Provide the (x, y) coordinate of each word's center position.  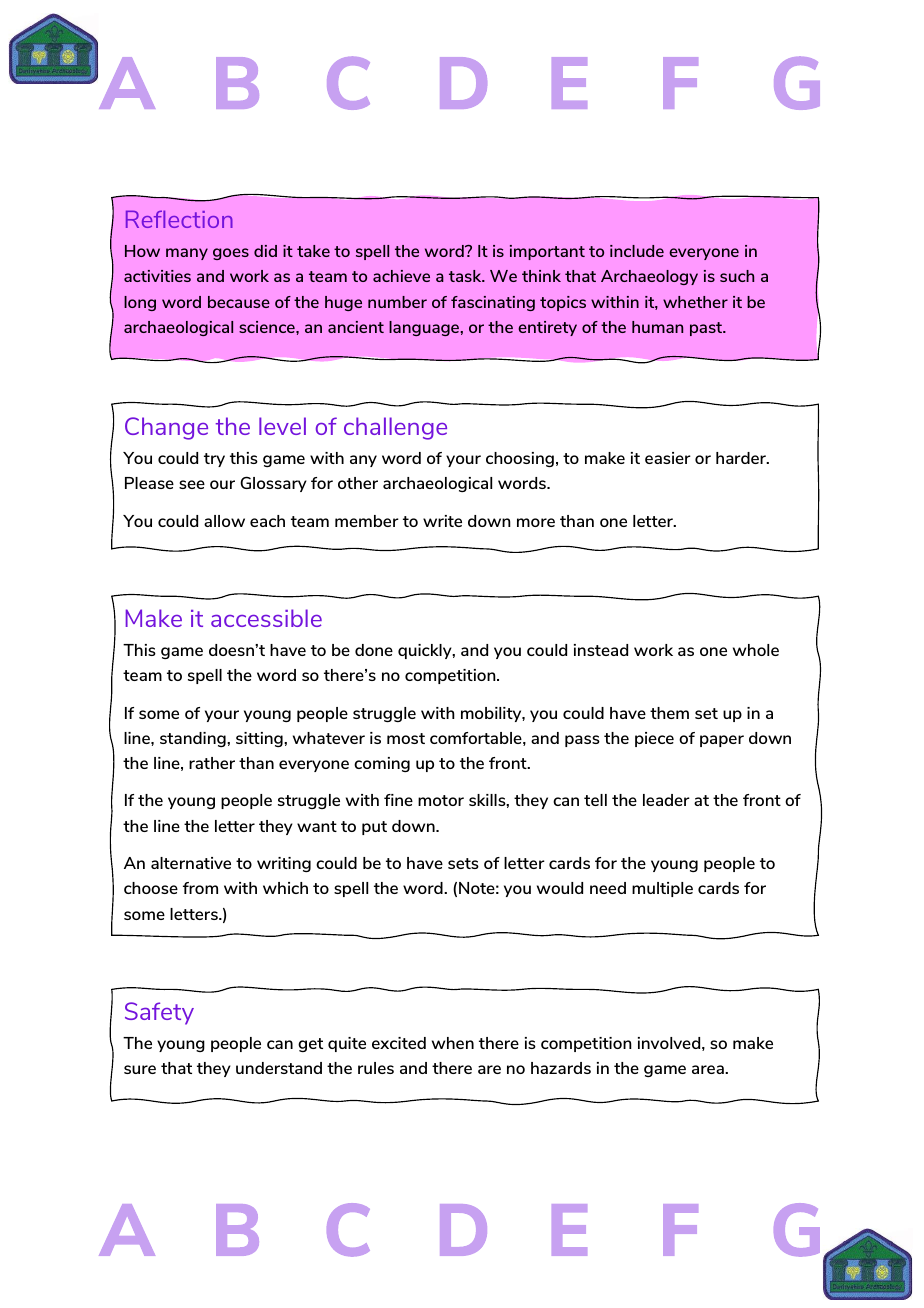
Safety (159, 1013)
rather (212, 763)
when (453, 1043)
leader (666, 800)
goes (231, 254)
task (466, 276)
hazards (561, 1068)
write (442, 521)
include (637, 251)
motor (441, 800)
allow (224, 521)
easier (668, 458)
